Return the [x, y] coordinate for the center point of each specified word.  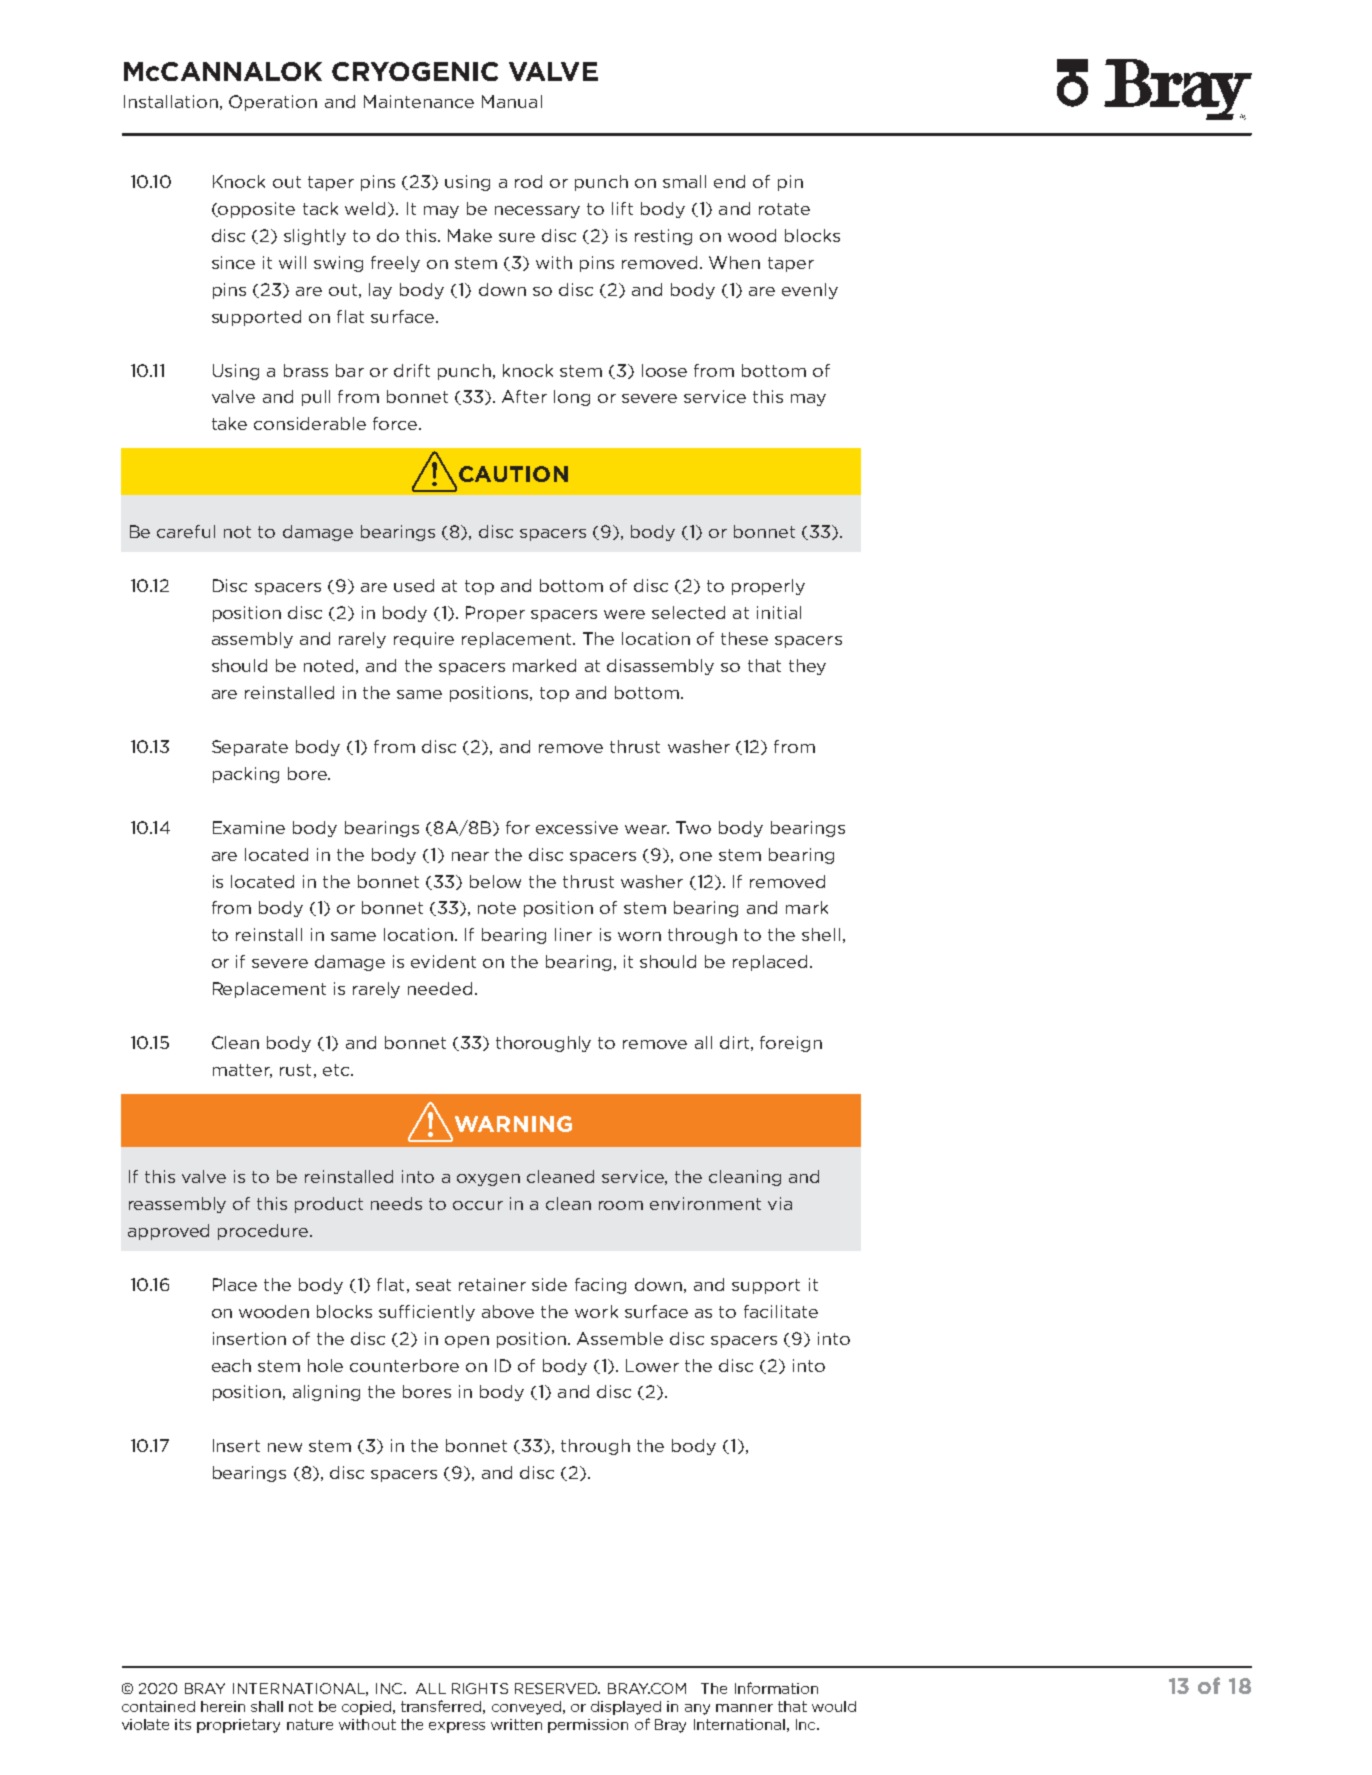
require [424, 640]
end [729, 181]
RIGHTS [480, 1688]
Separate [250, 748]
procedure [263, 1232]
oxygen [488, 1180]
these [744, 638]
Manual [512, 101]
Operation [273, 103]
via [780, 1203]
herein [223, 1706]
